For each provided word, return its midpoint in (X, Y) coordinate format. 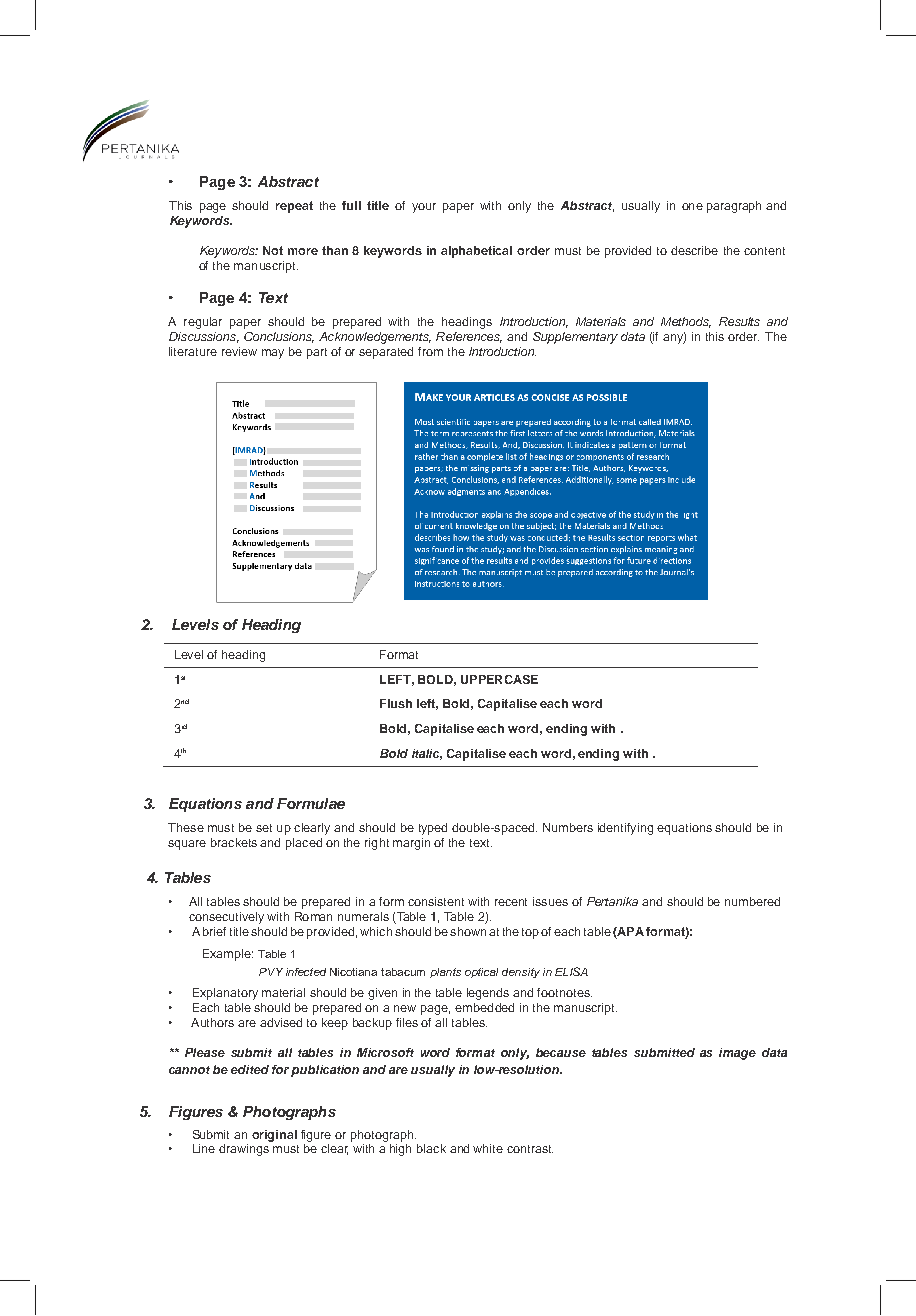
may (273, 354)
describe (694, 250)
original (274, 1136)
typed (433, 829)
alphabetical (476, 252)
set (264, 828)
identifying (625, 829)
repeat (294, 207)
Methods (686, 322)
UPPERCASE (499, 679)
